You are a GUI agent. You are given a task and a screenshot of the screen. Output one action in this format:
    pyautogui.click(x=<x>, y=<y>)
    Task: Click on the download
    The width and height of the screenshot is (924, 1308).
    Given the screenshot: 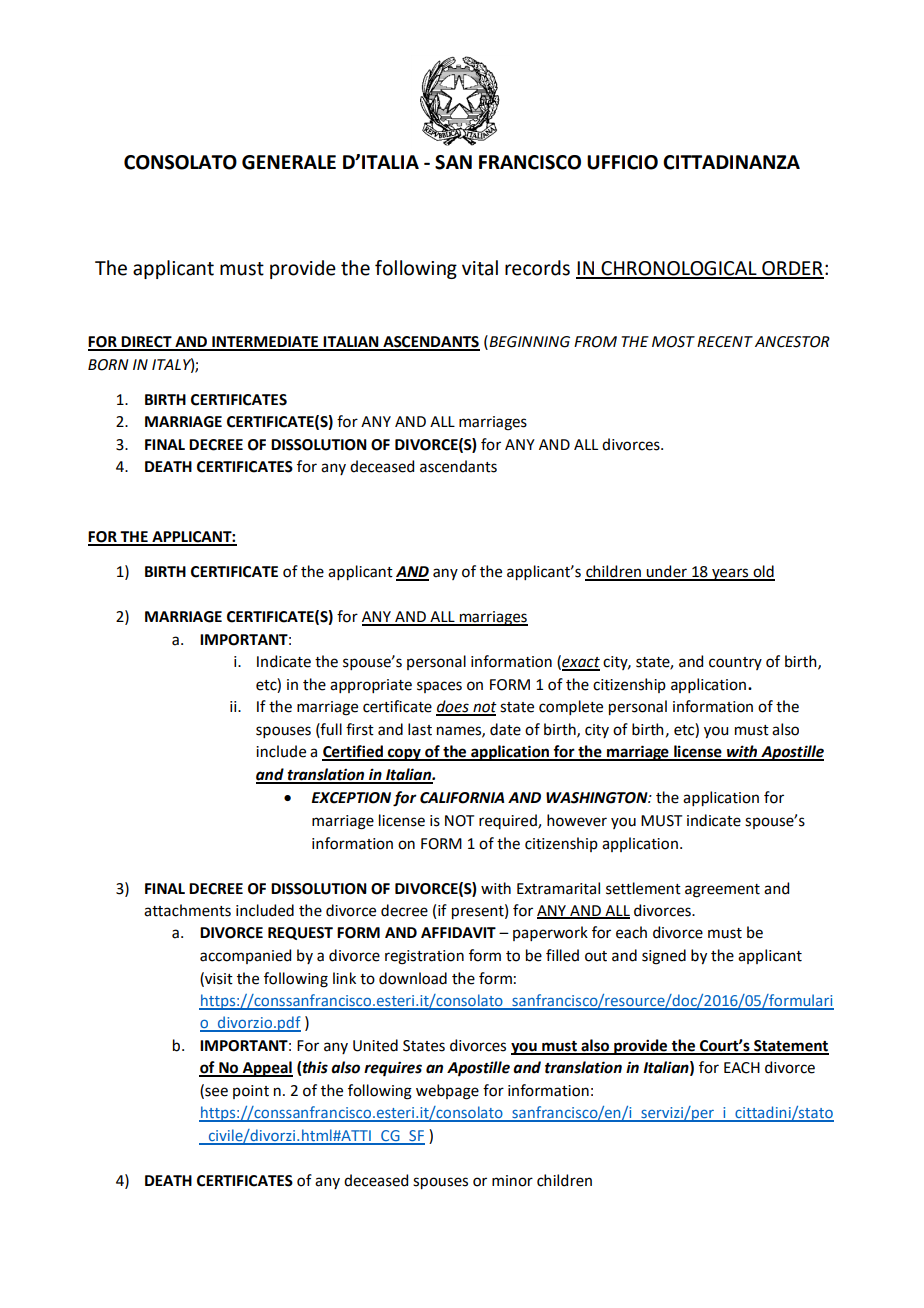 What is the action you would take?
    pyautogui.click(x=413, y=978)
